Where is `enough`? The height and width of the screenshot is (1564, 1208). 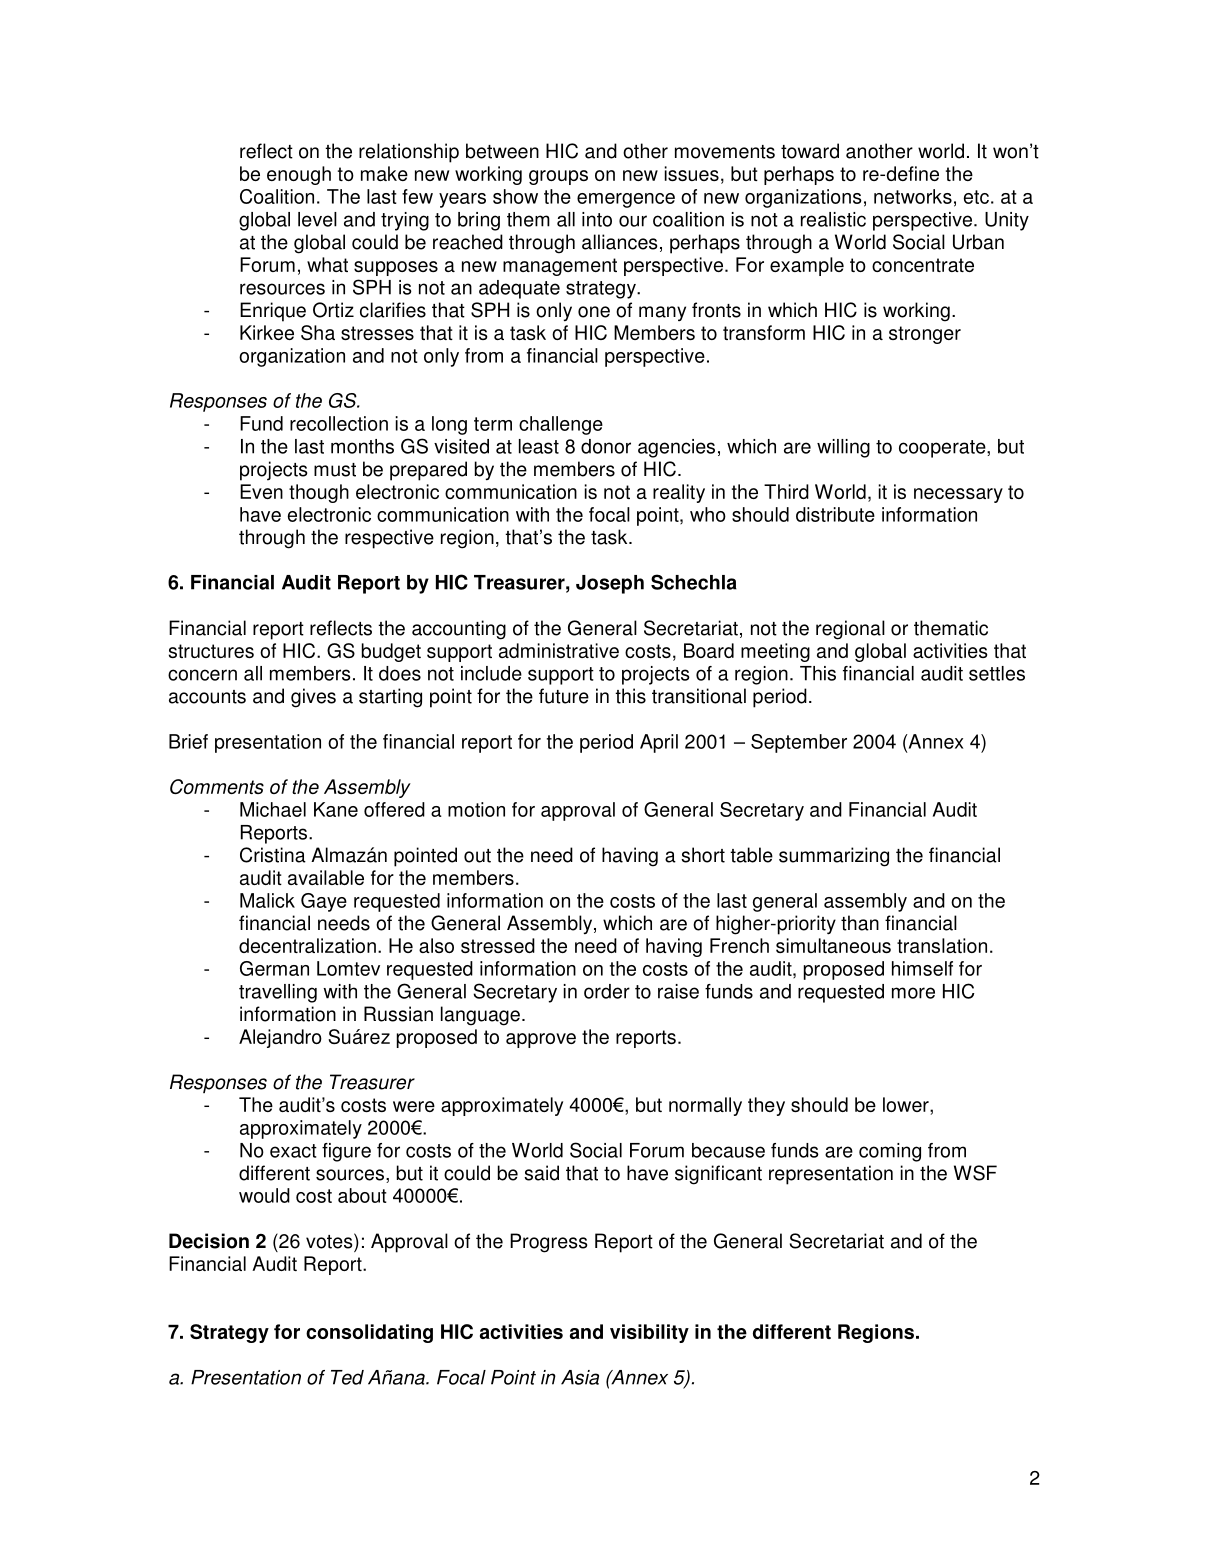 enough is located at coordinates (299, 175).
